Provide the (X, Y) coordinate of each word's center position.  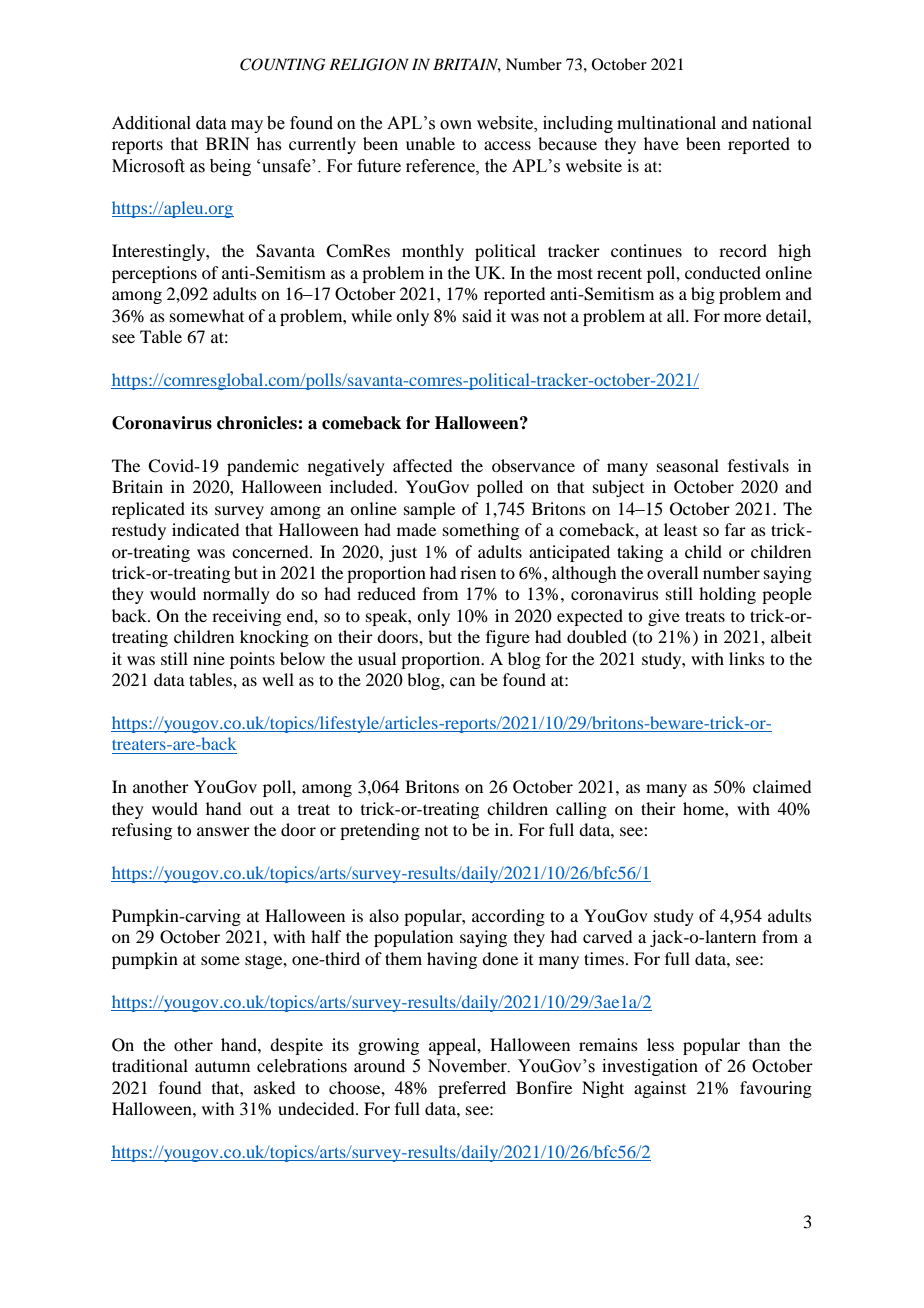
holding (727, 595)
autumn (222, 1066)
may (247, 126)
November (468, 1066)
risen (478, 572)
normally (236, 595)
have (661, 143)
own (456, 125)
